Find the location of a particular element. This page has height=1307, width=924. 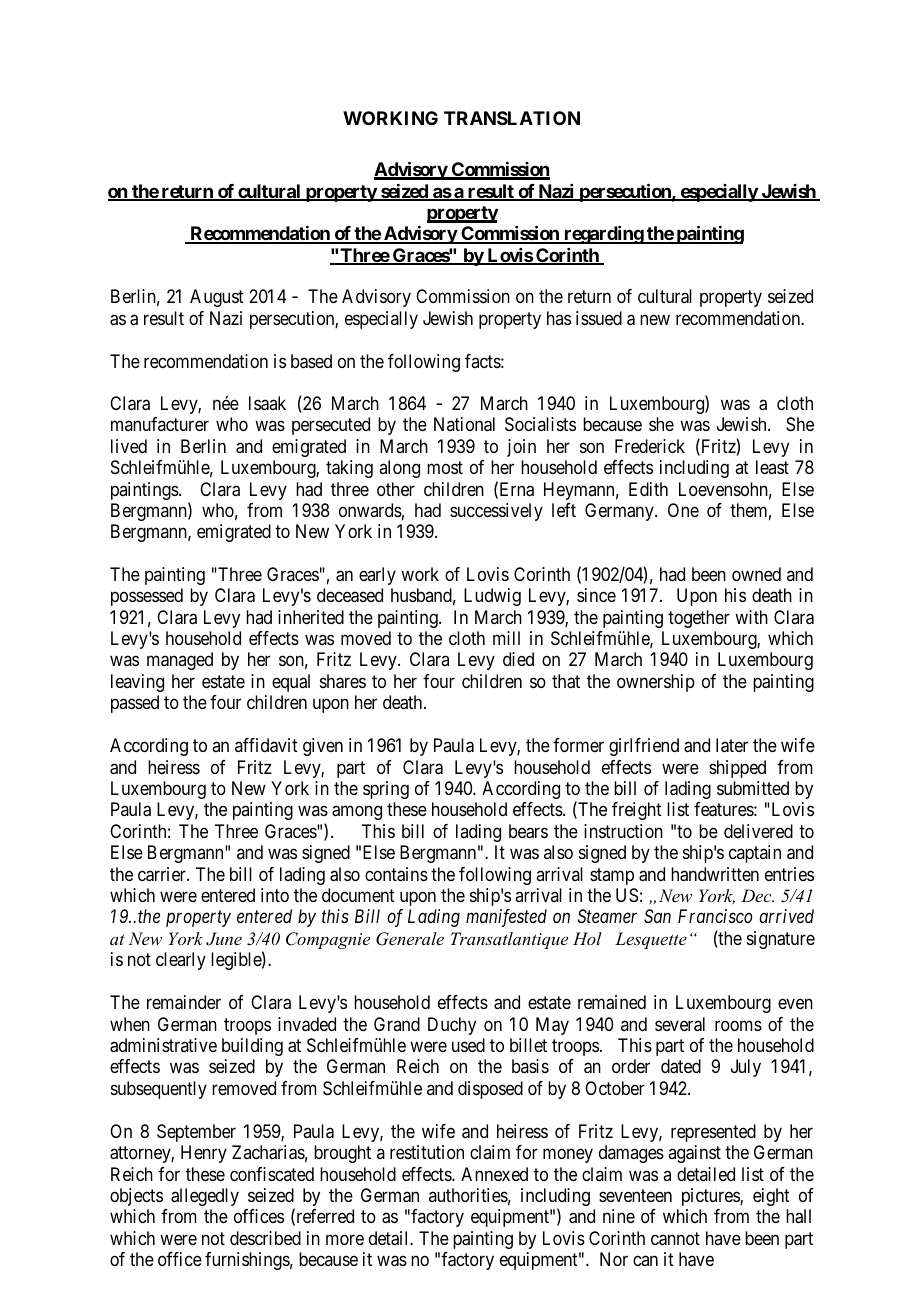

Annexed is located at coordinates (494, 1174).
